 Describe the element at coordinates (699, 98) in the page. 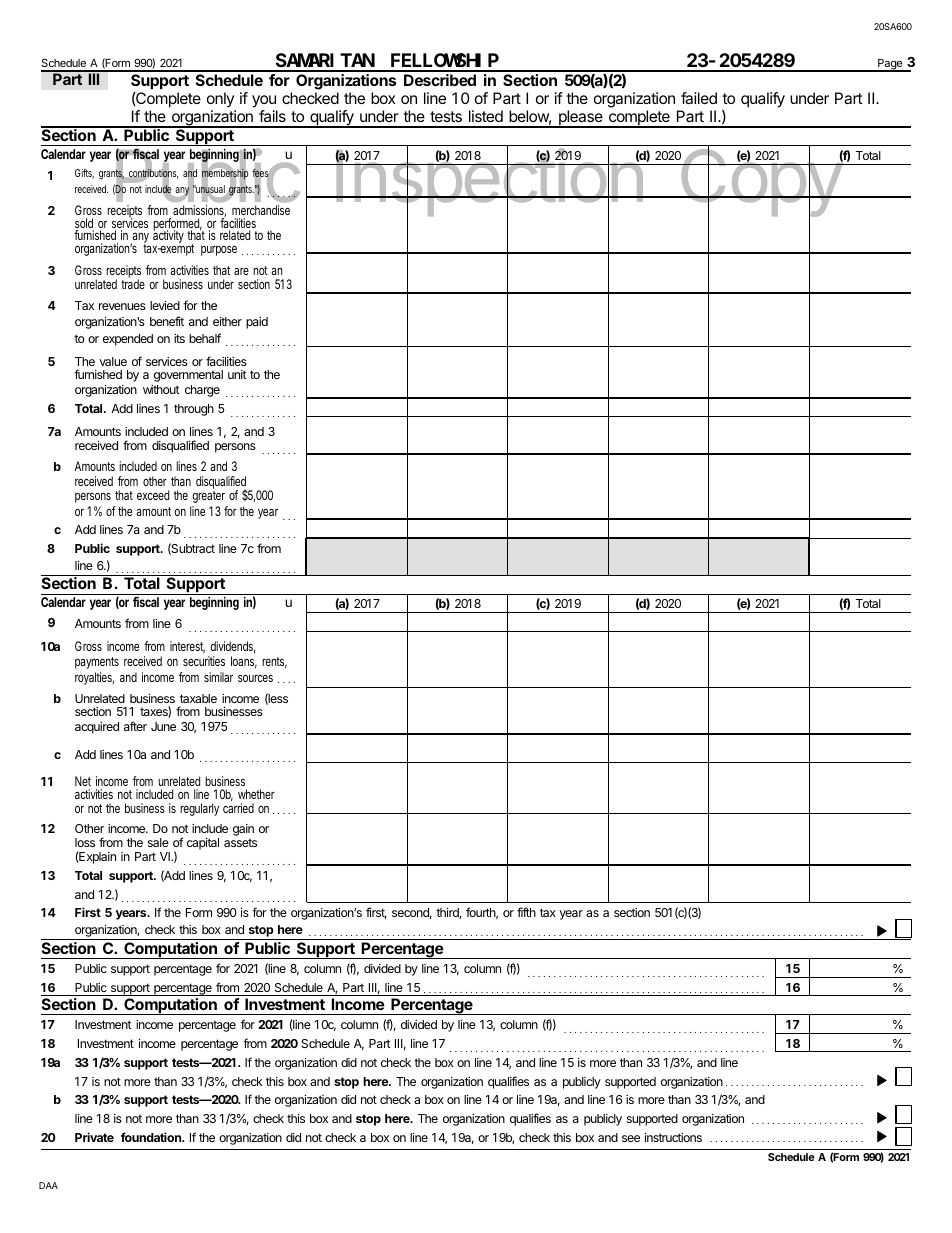

I see `failed` at that location.
